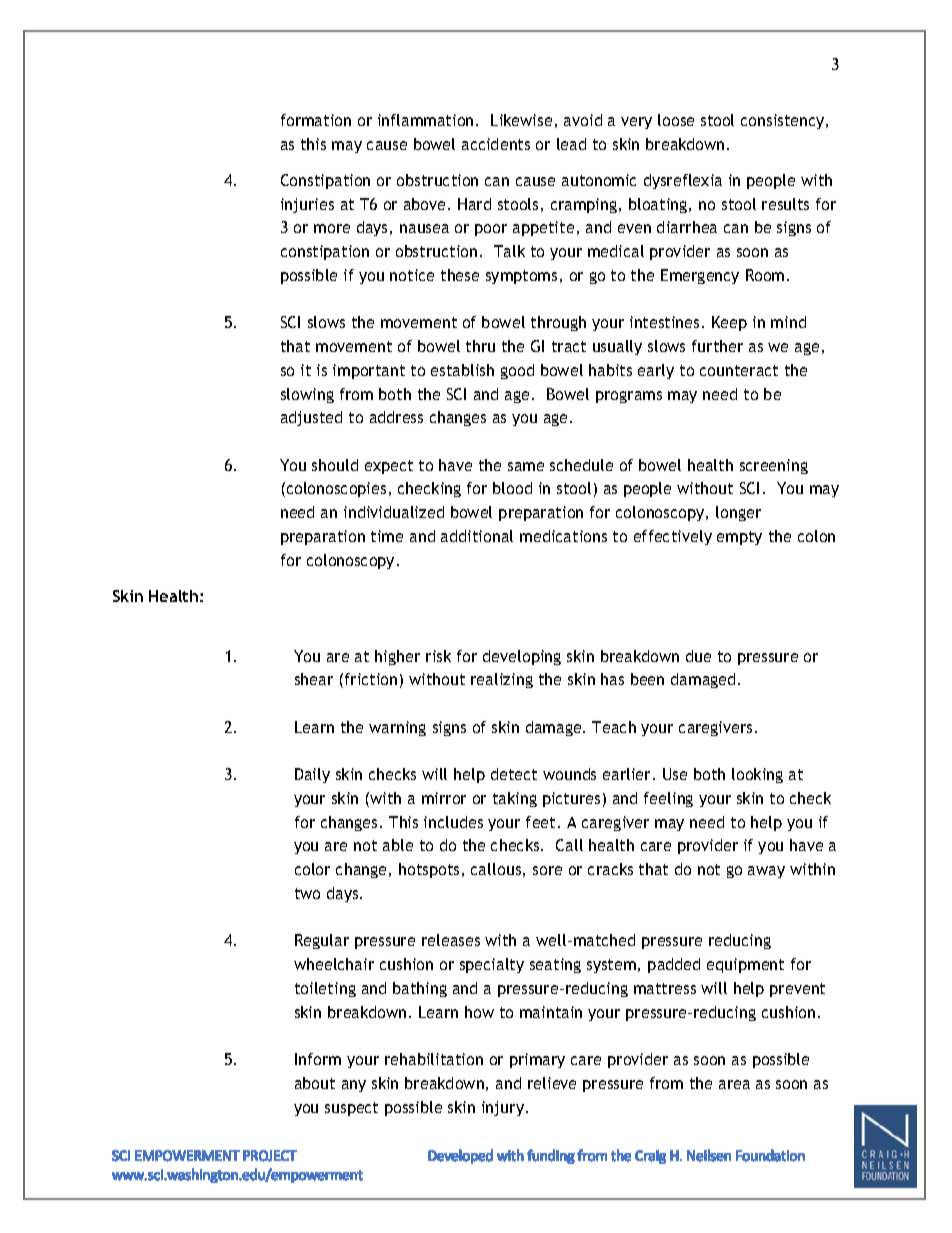 The image size is (952, 1233). What do you see at coordinates (517, 371) in the screenshot?
I see `good` at bounding box center [517, 371].
